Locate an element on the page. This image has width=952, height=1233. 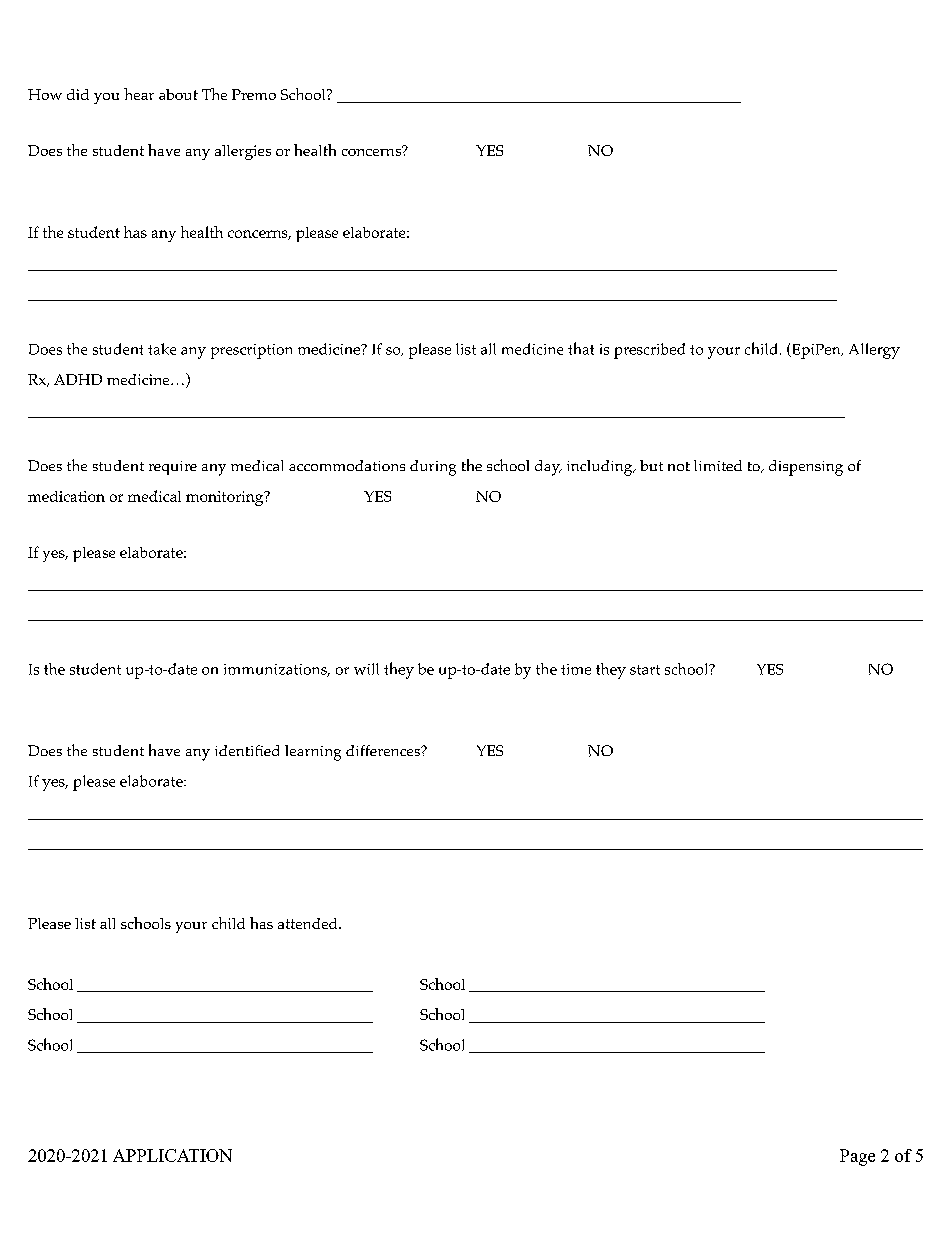
Allergy is located at coordinates (874, 351).
